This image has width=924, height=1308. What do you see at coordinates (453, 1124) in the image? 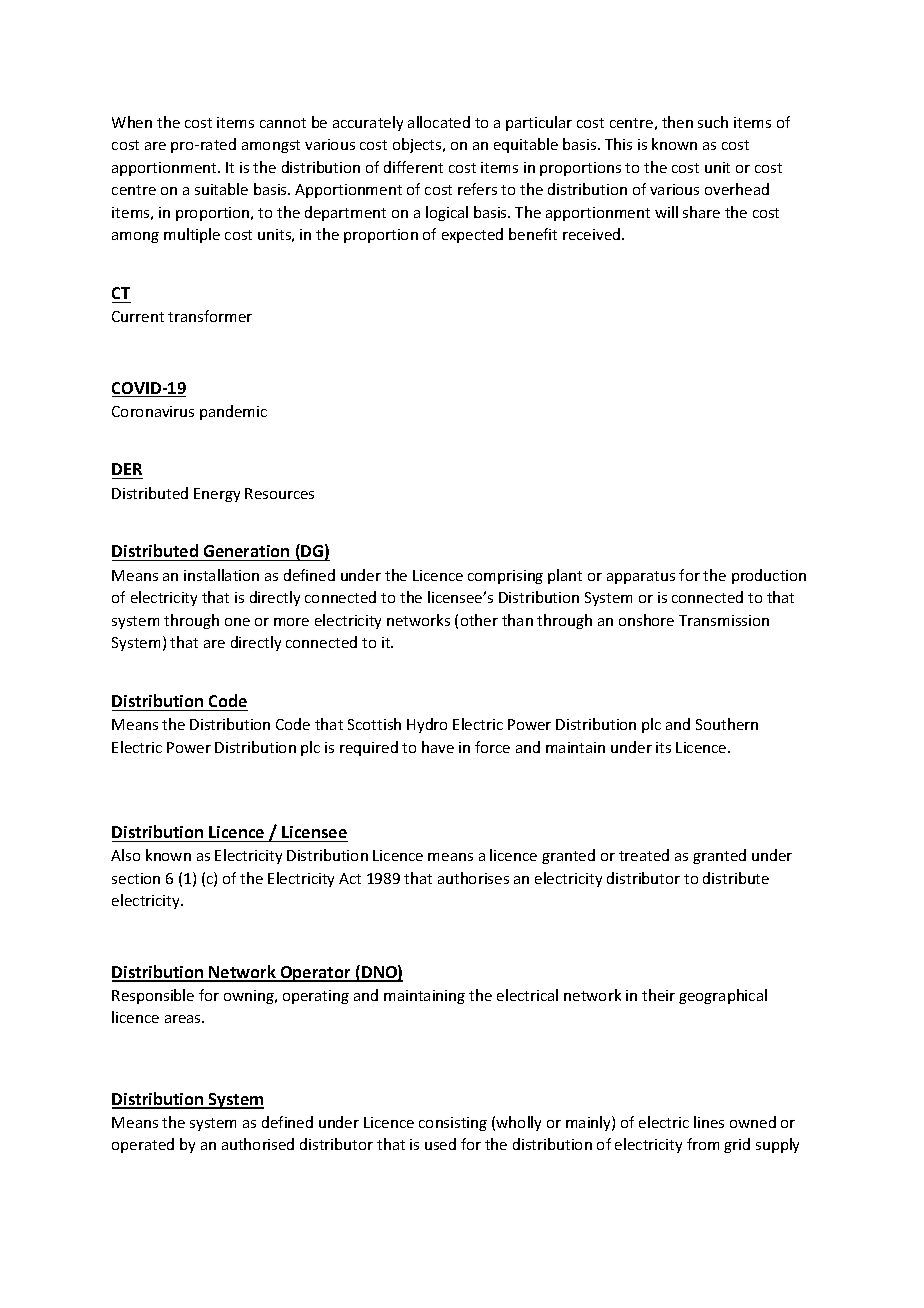
I see `consisting` at bounding box center [453, 1124].
